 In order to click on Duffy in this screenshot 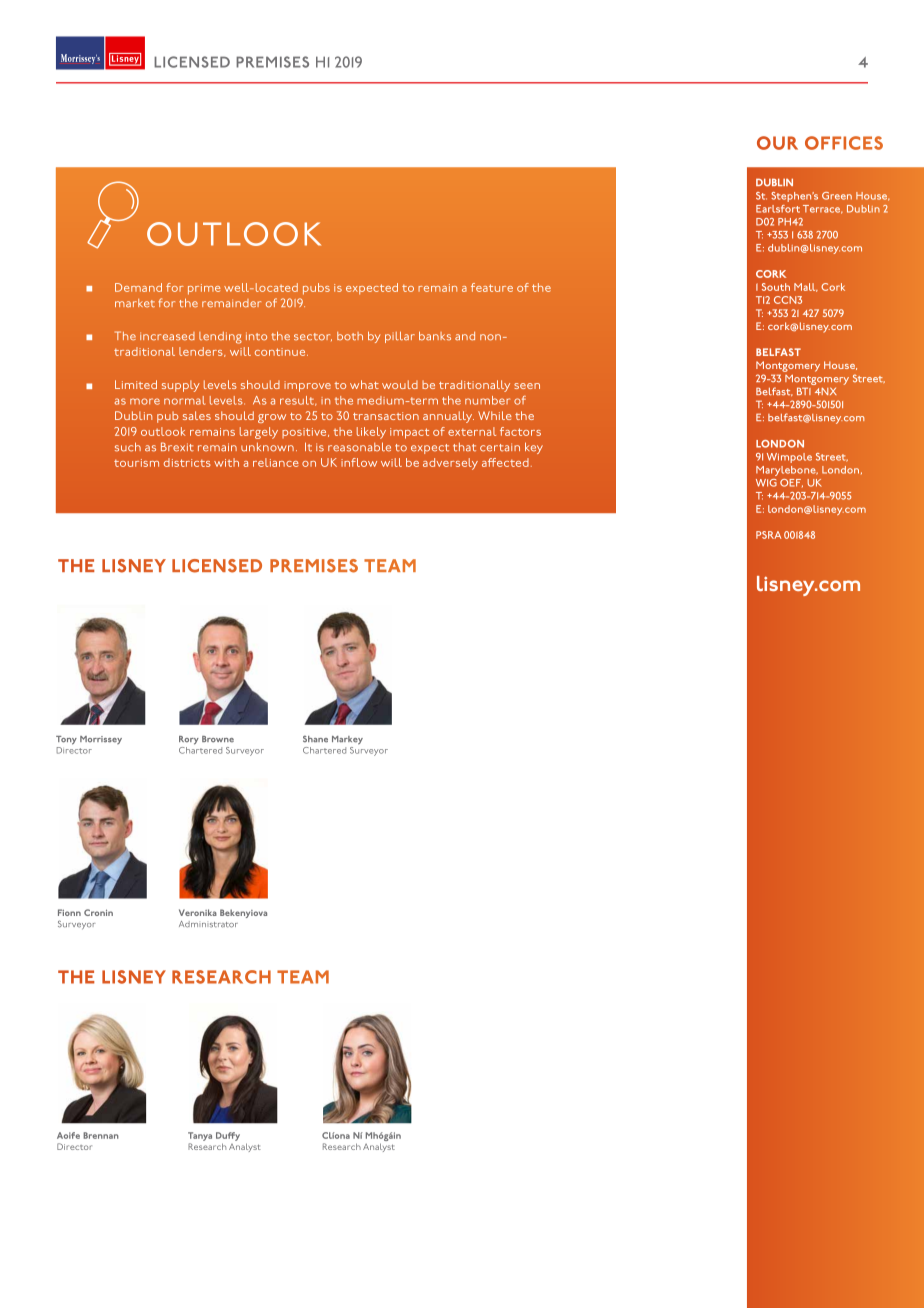, I will do `click(228, 1138)`.
